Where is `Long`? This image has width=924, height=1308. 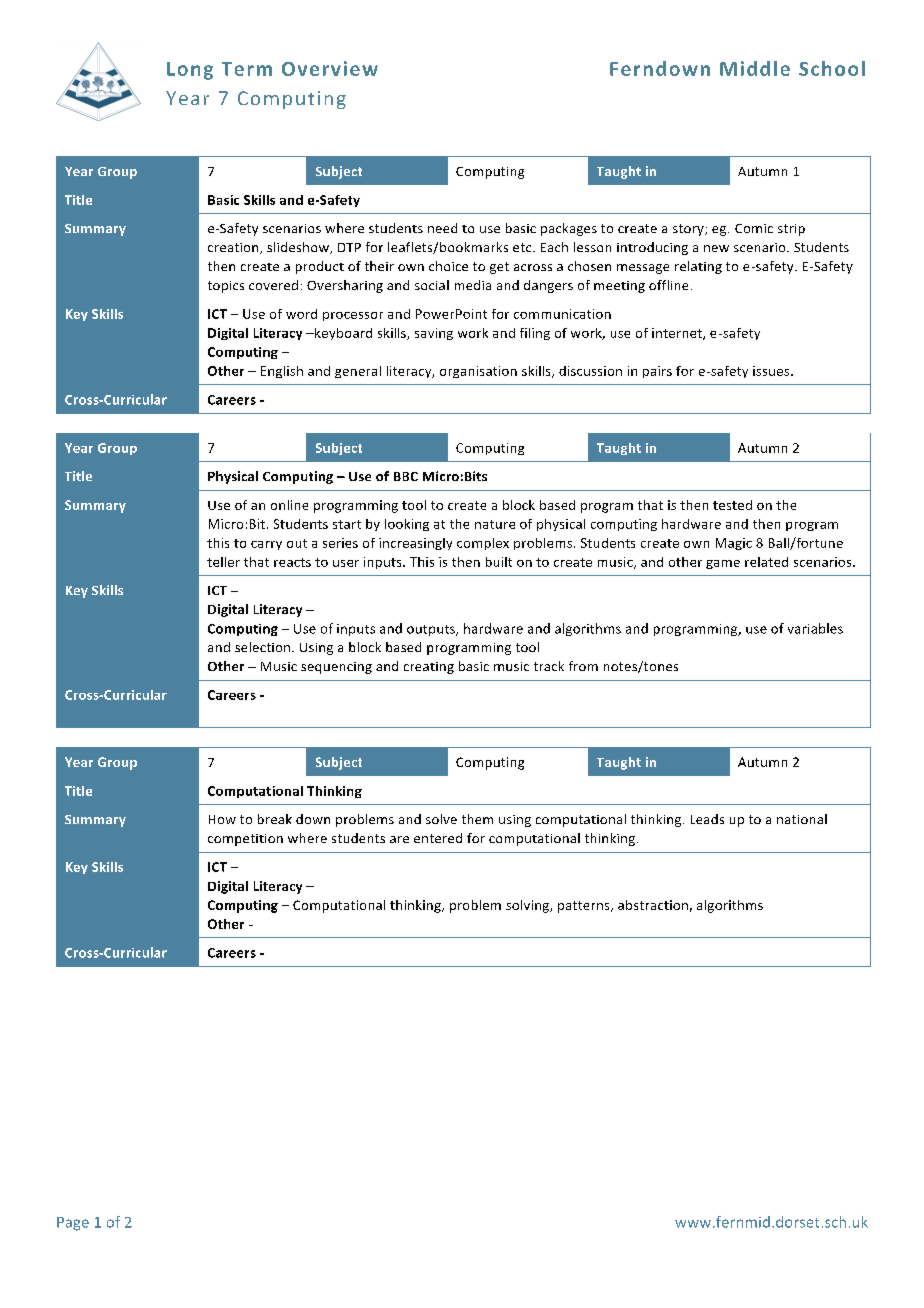
Long is located at coordinates (190, 71).
